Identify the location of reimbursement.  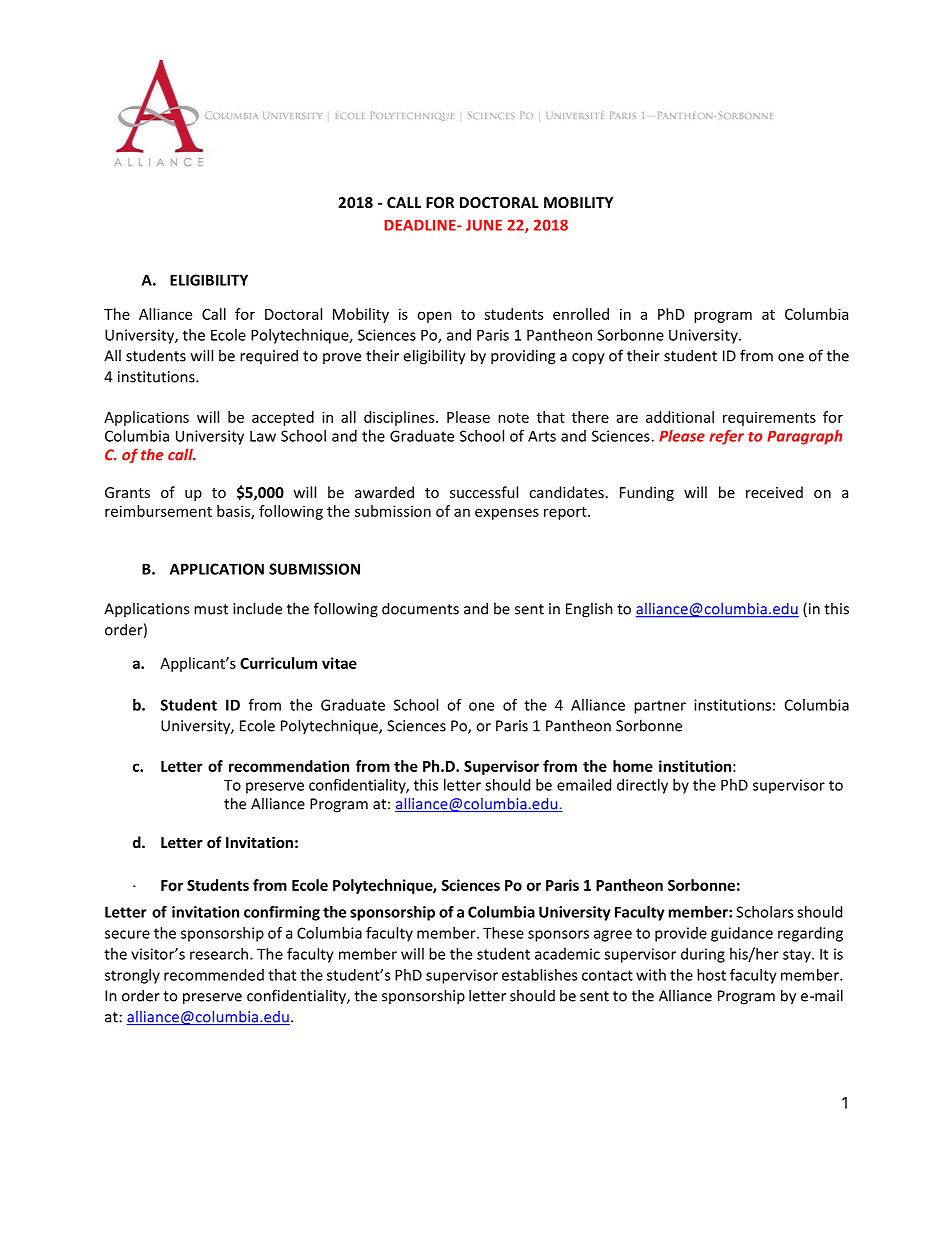
(158, 511).
